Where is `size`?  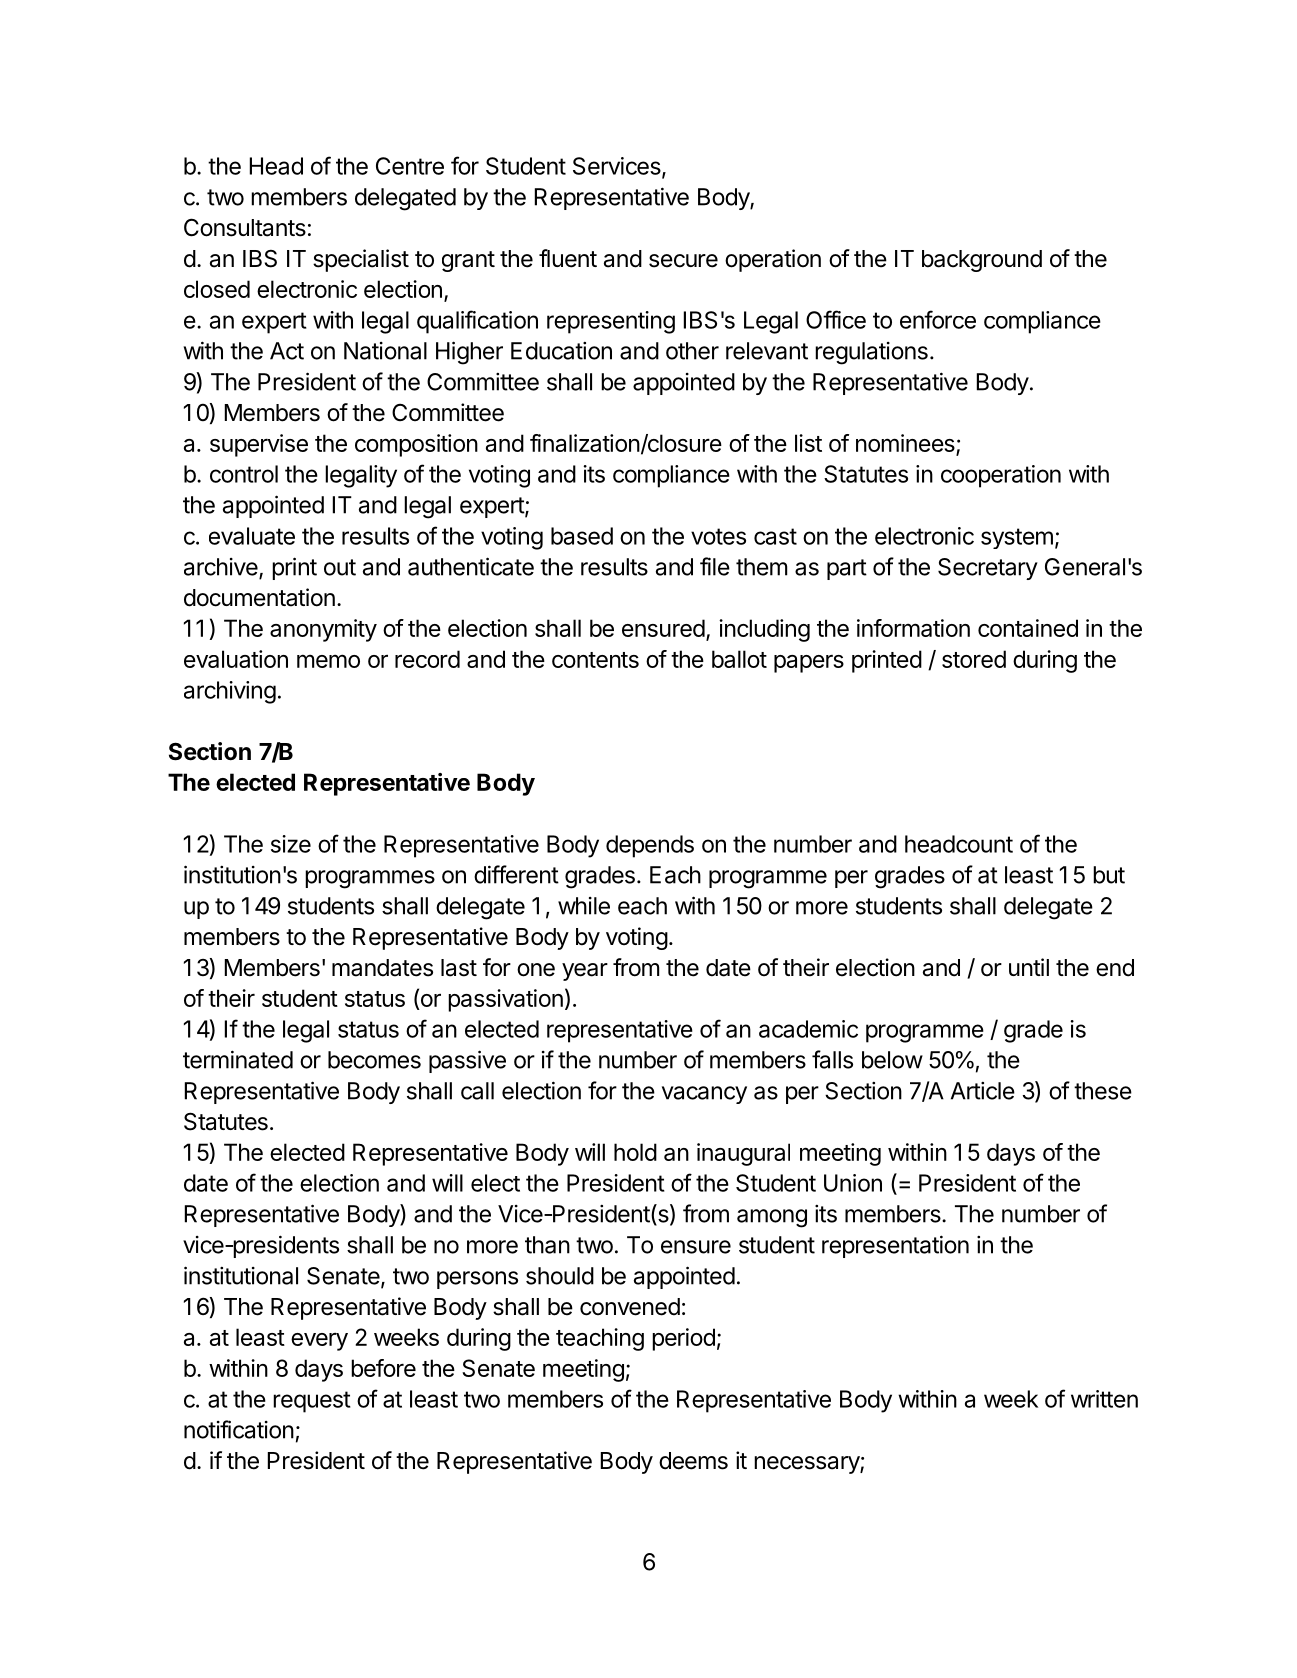 size is located at coordinates (291, 844).
